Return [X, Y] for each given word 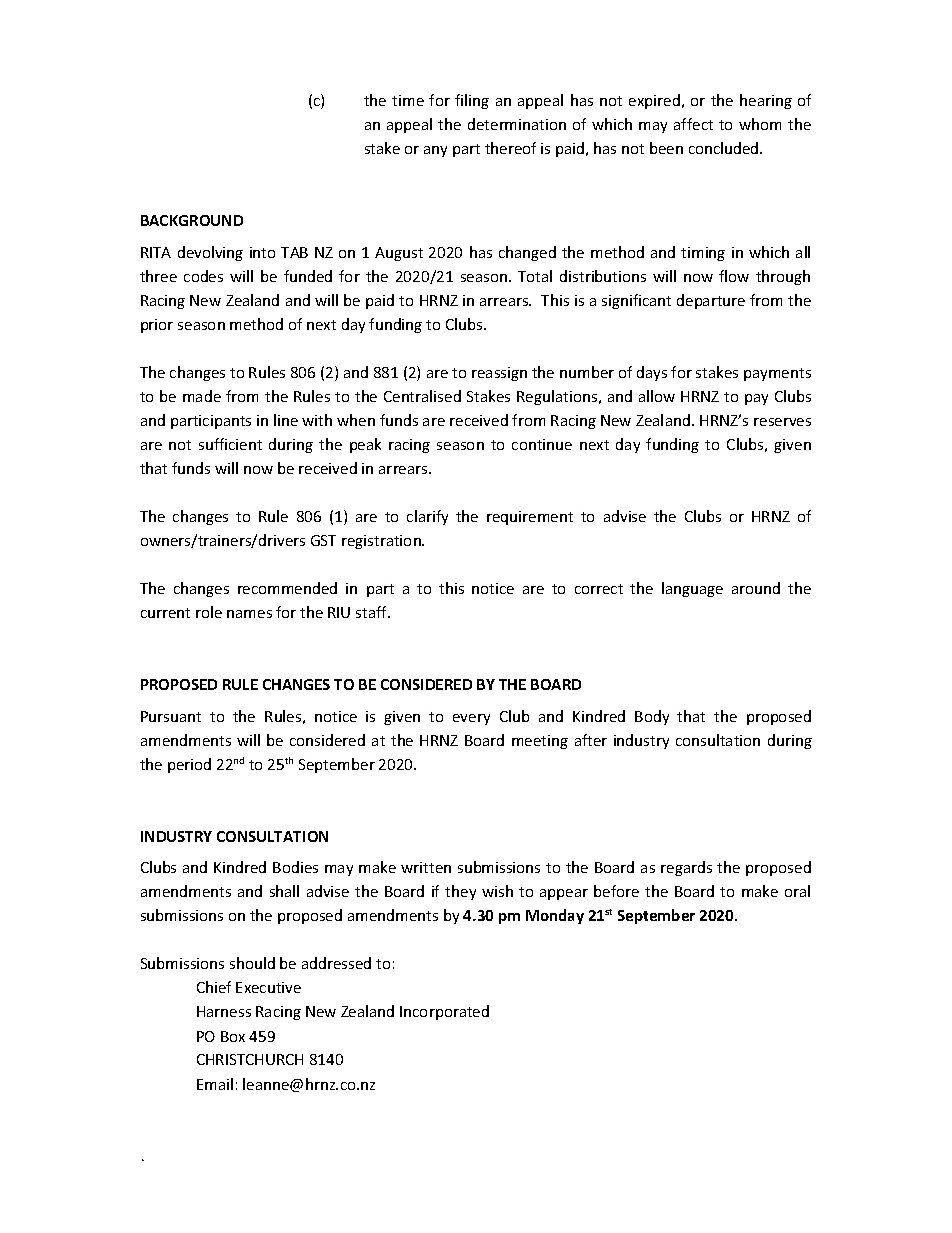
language [692, 589]
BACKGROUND [192, 220]
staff [373, 612]
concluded [725, 148]
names [249, 614]
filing [472, 101]
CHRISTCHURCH [250, 1059]
